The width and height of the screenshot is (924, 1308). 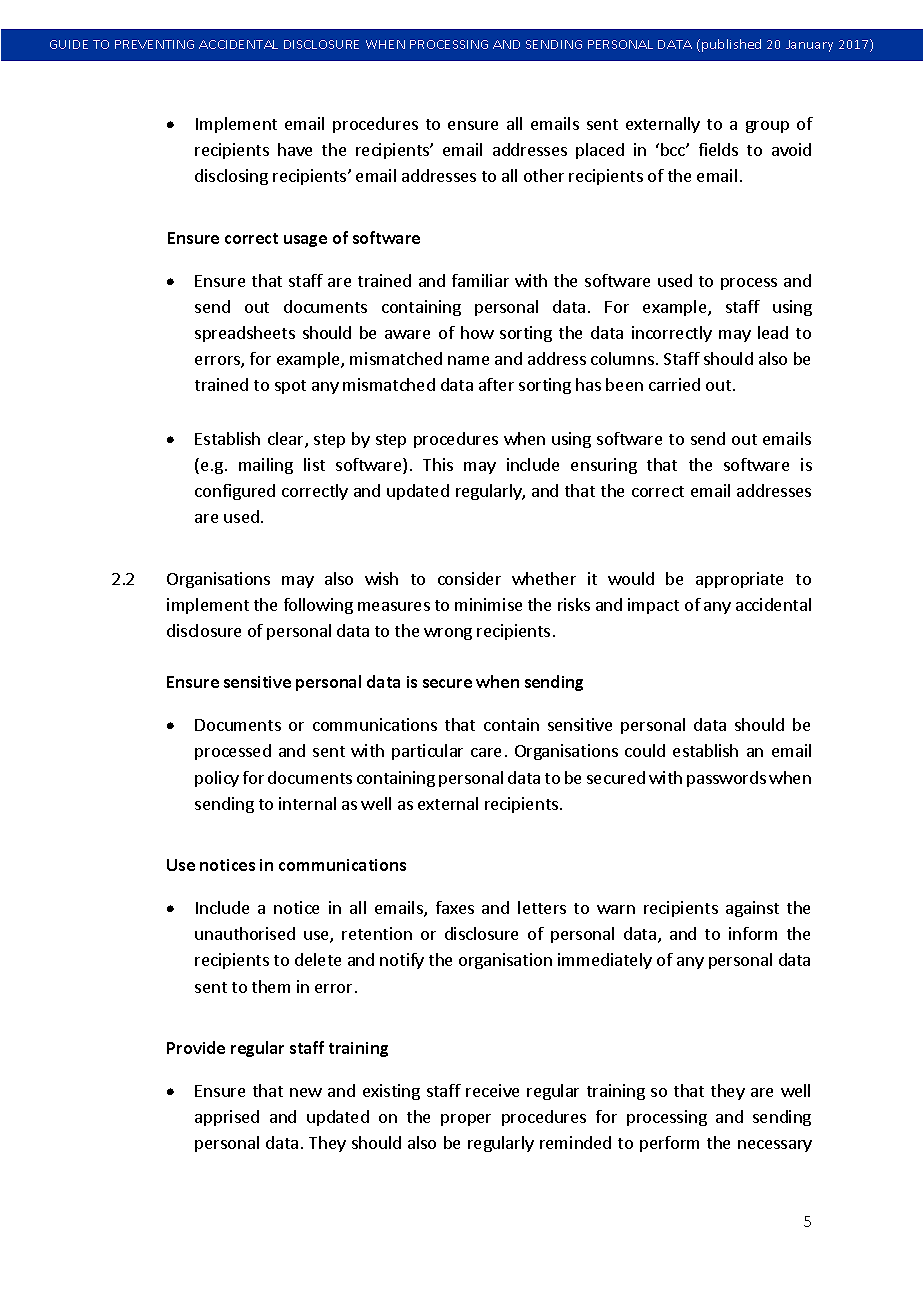 I want to click on published, so click(x=731, y=45).
